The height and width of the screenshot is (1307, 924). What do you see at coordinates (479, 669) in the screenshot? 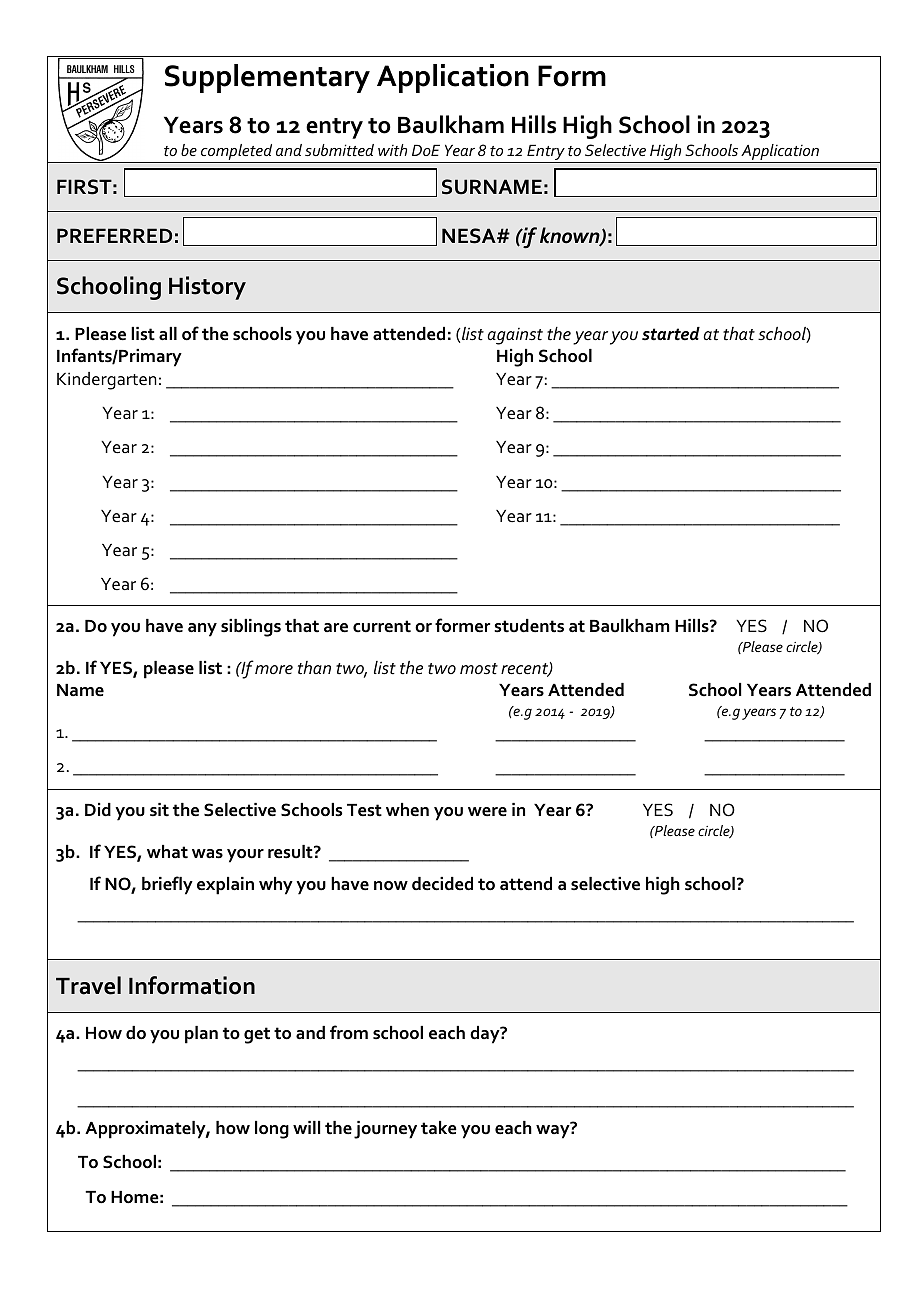
I see `most` at bounding box center [479, 669].
